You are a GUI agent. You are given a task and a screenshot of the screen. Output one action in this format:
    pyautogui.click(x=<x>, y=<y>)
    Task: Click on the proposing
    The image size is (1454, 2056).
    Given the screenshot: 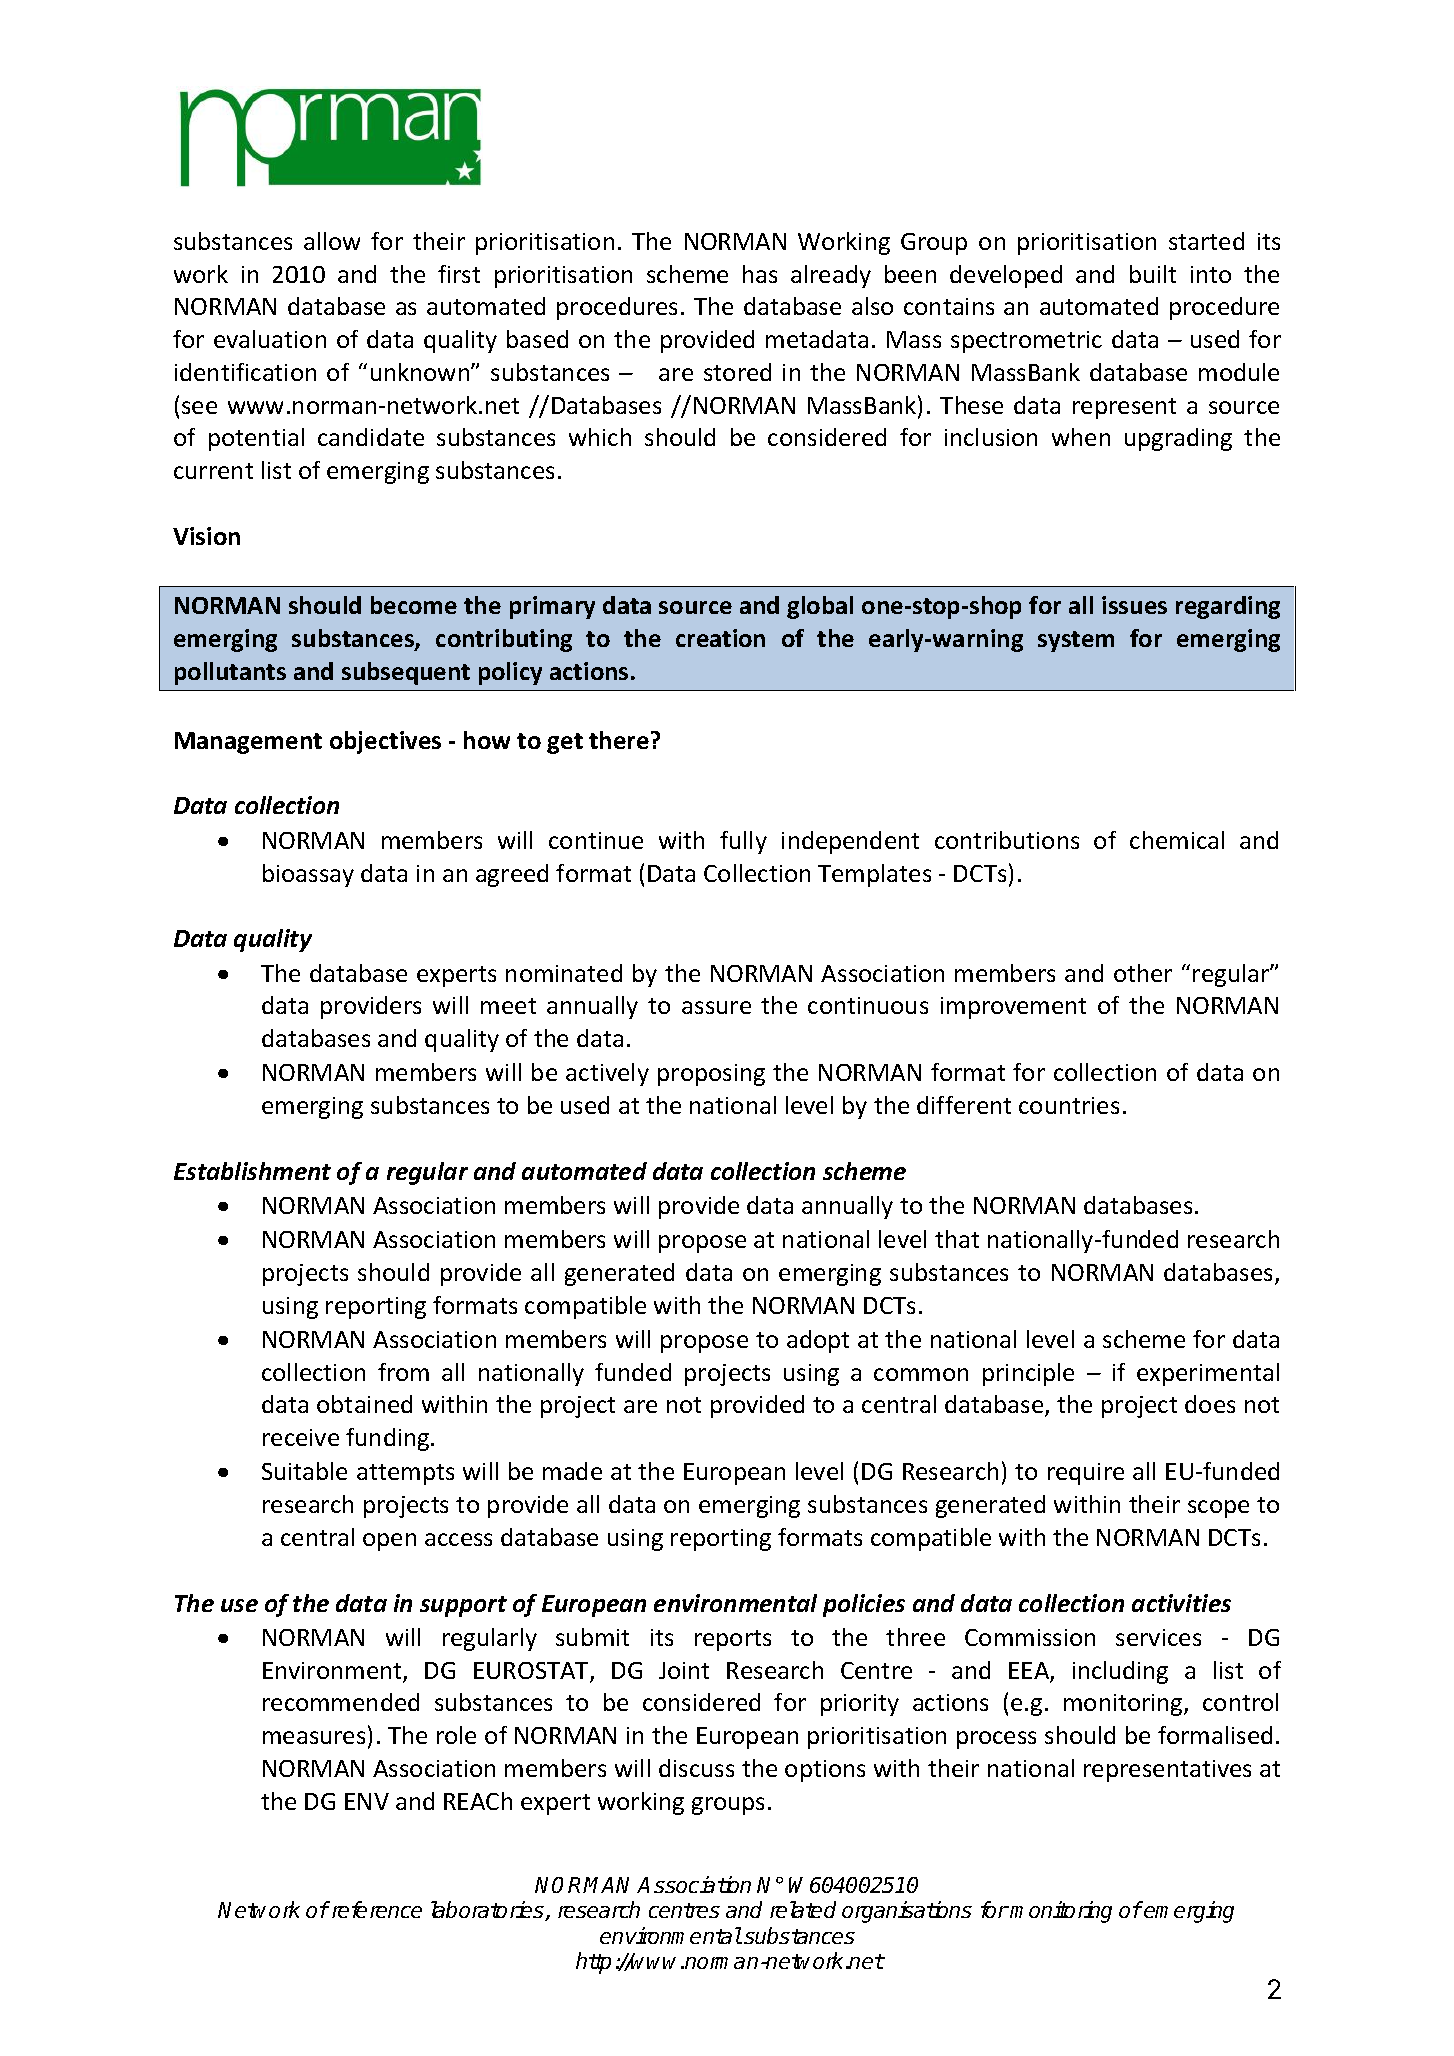 What is the action you would take?
    pyautogui.click(x=711, y=1075)
